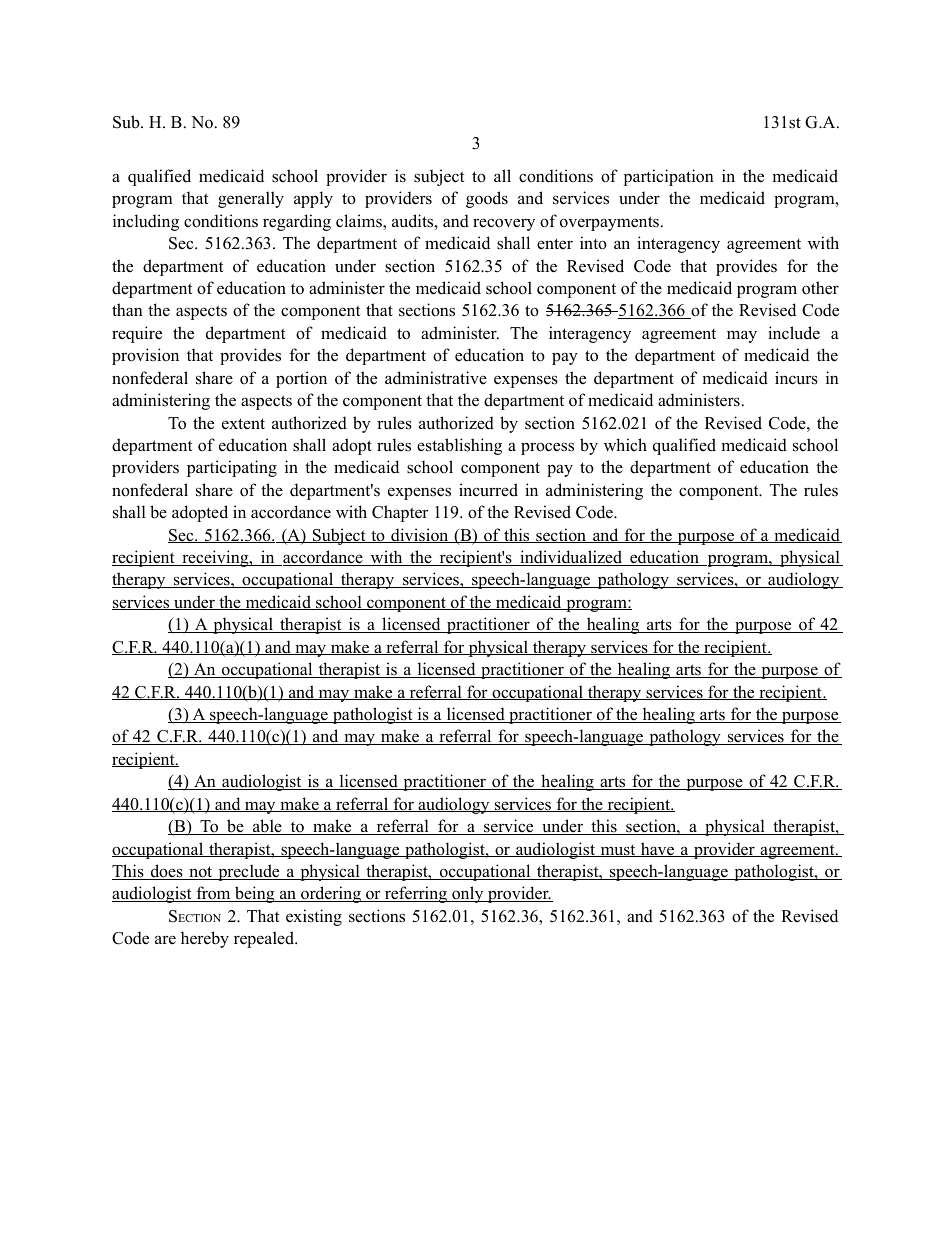 The height and width of the image is (1233, 952). What do you see at coordinates (468, 894) in the image?
I see `only` at bounding box center [468, 894].
